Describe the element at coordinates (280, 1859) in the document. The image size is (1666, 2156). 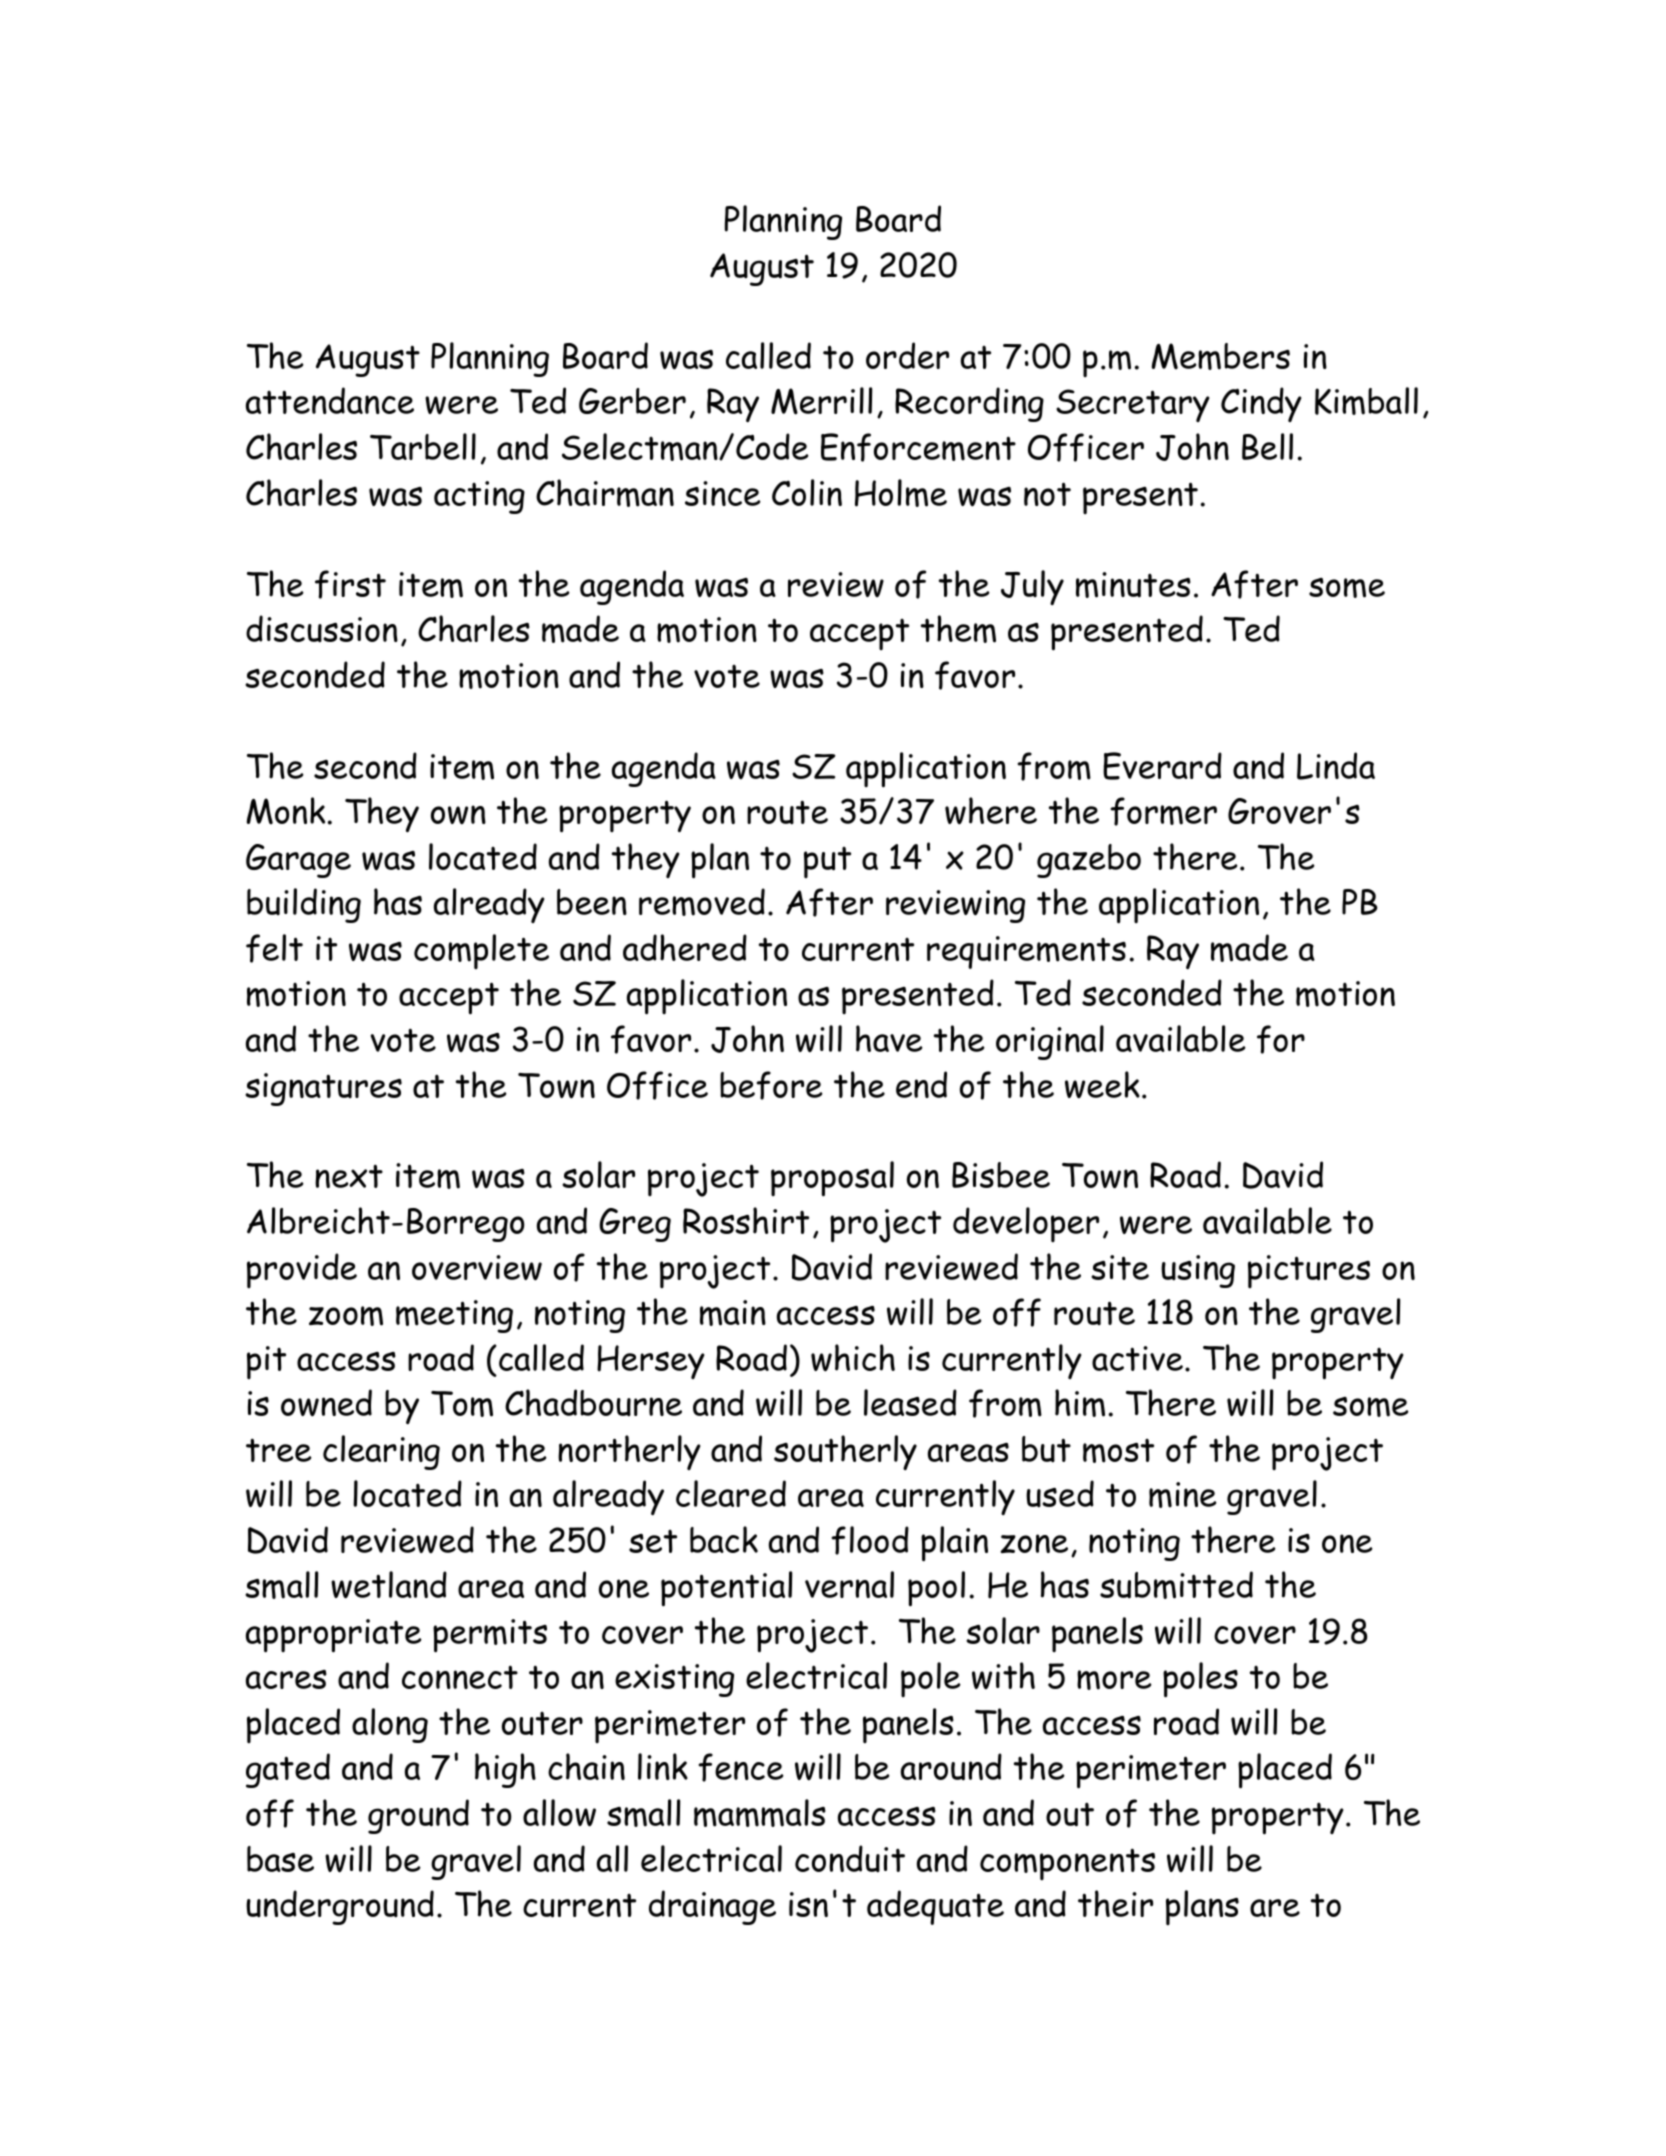
I see `base` at that location.
